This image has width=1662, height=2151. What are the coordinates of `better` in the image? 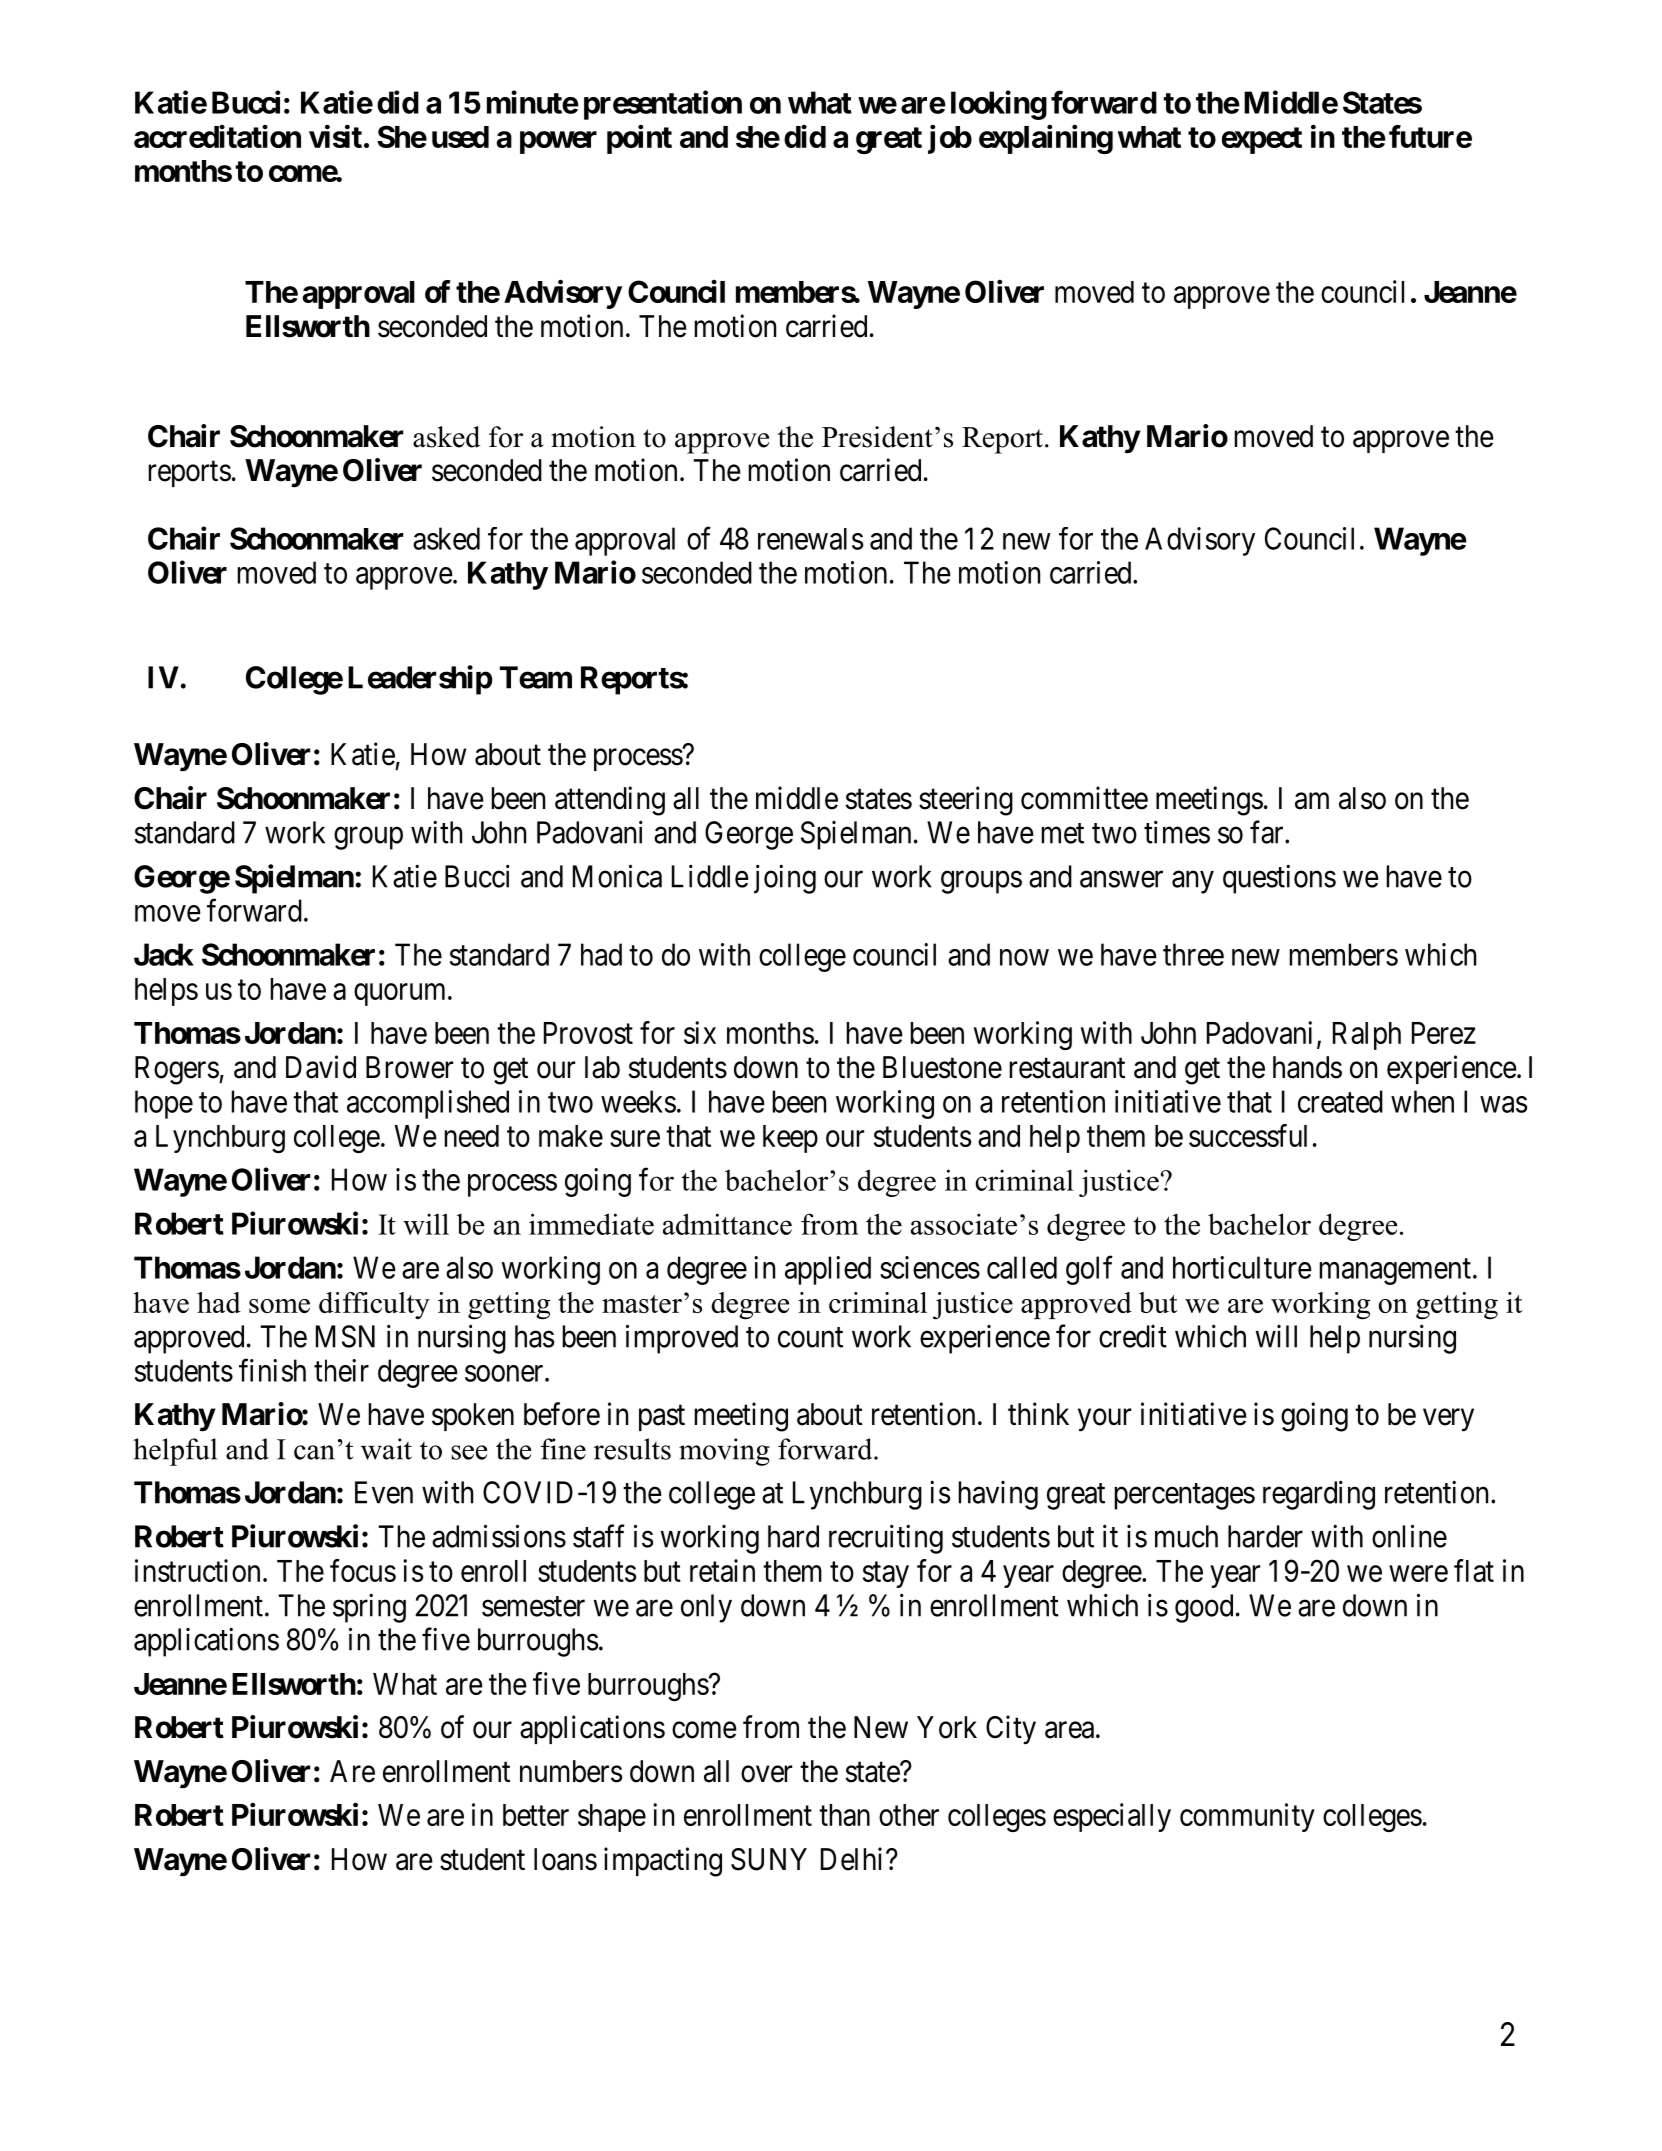 It's located at (536, 1815).
